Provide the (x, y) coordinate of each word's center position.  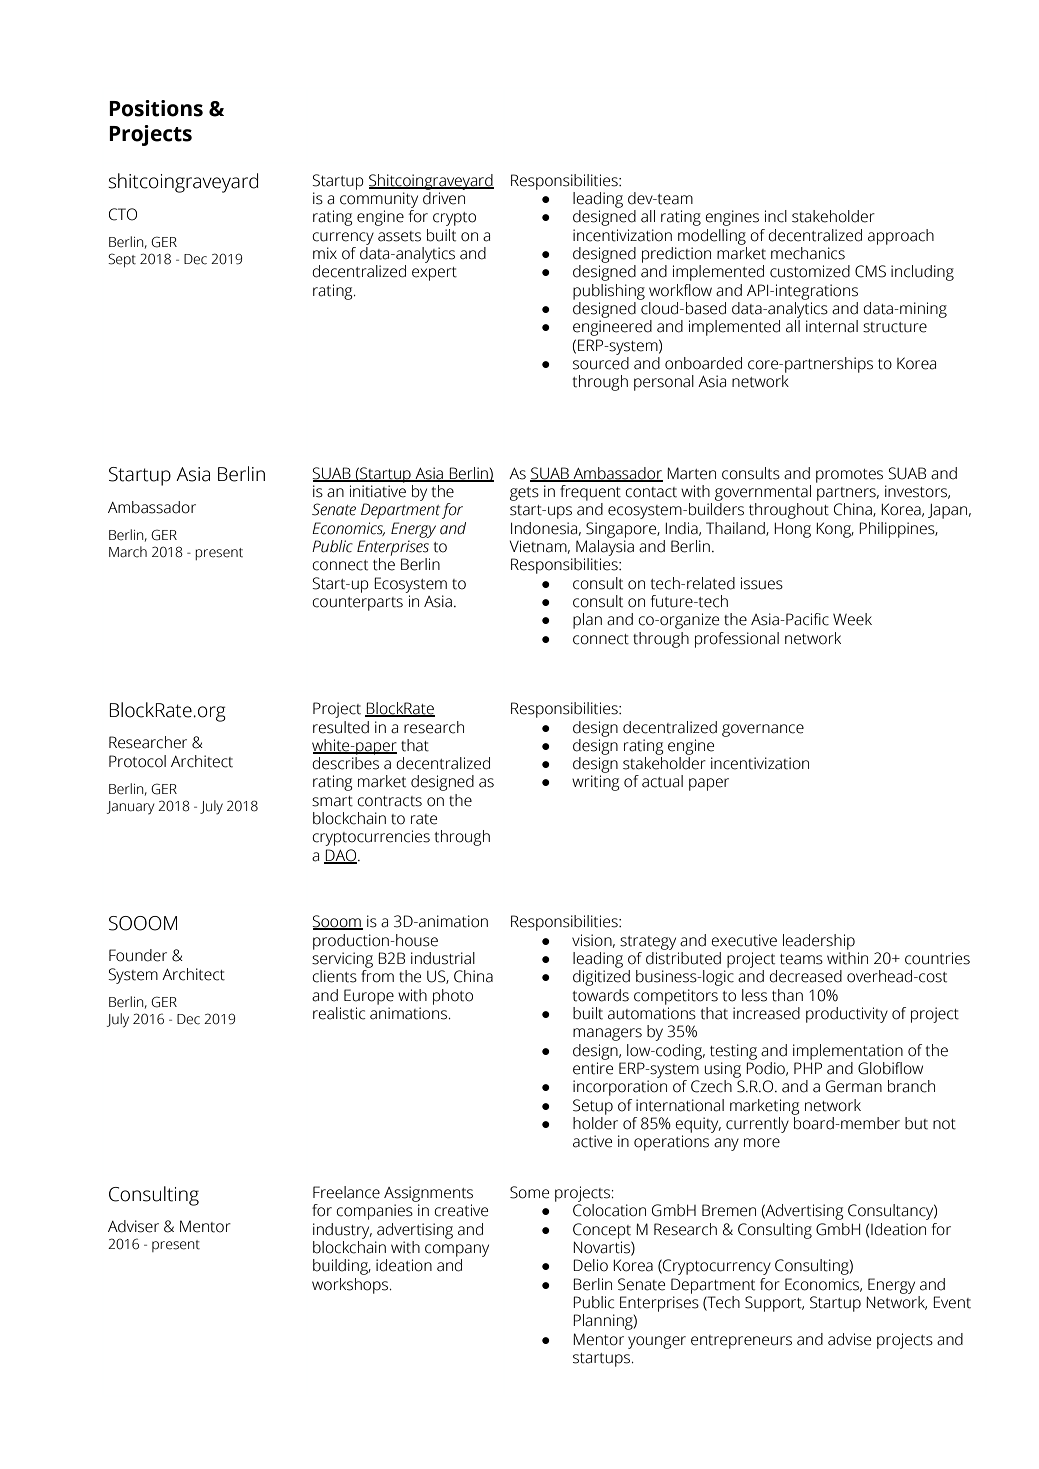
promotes (849, 476)
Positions (156, 108)
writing (595, 783)
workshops (351, 1286)
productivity (847, 1015)
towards (601, 995)
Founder (138, 955)
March (128, 552)
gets (524, 494)
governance (763, 730)
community (379, 200)
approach (901, 237)
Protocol (137, 761)
